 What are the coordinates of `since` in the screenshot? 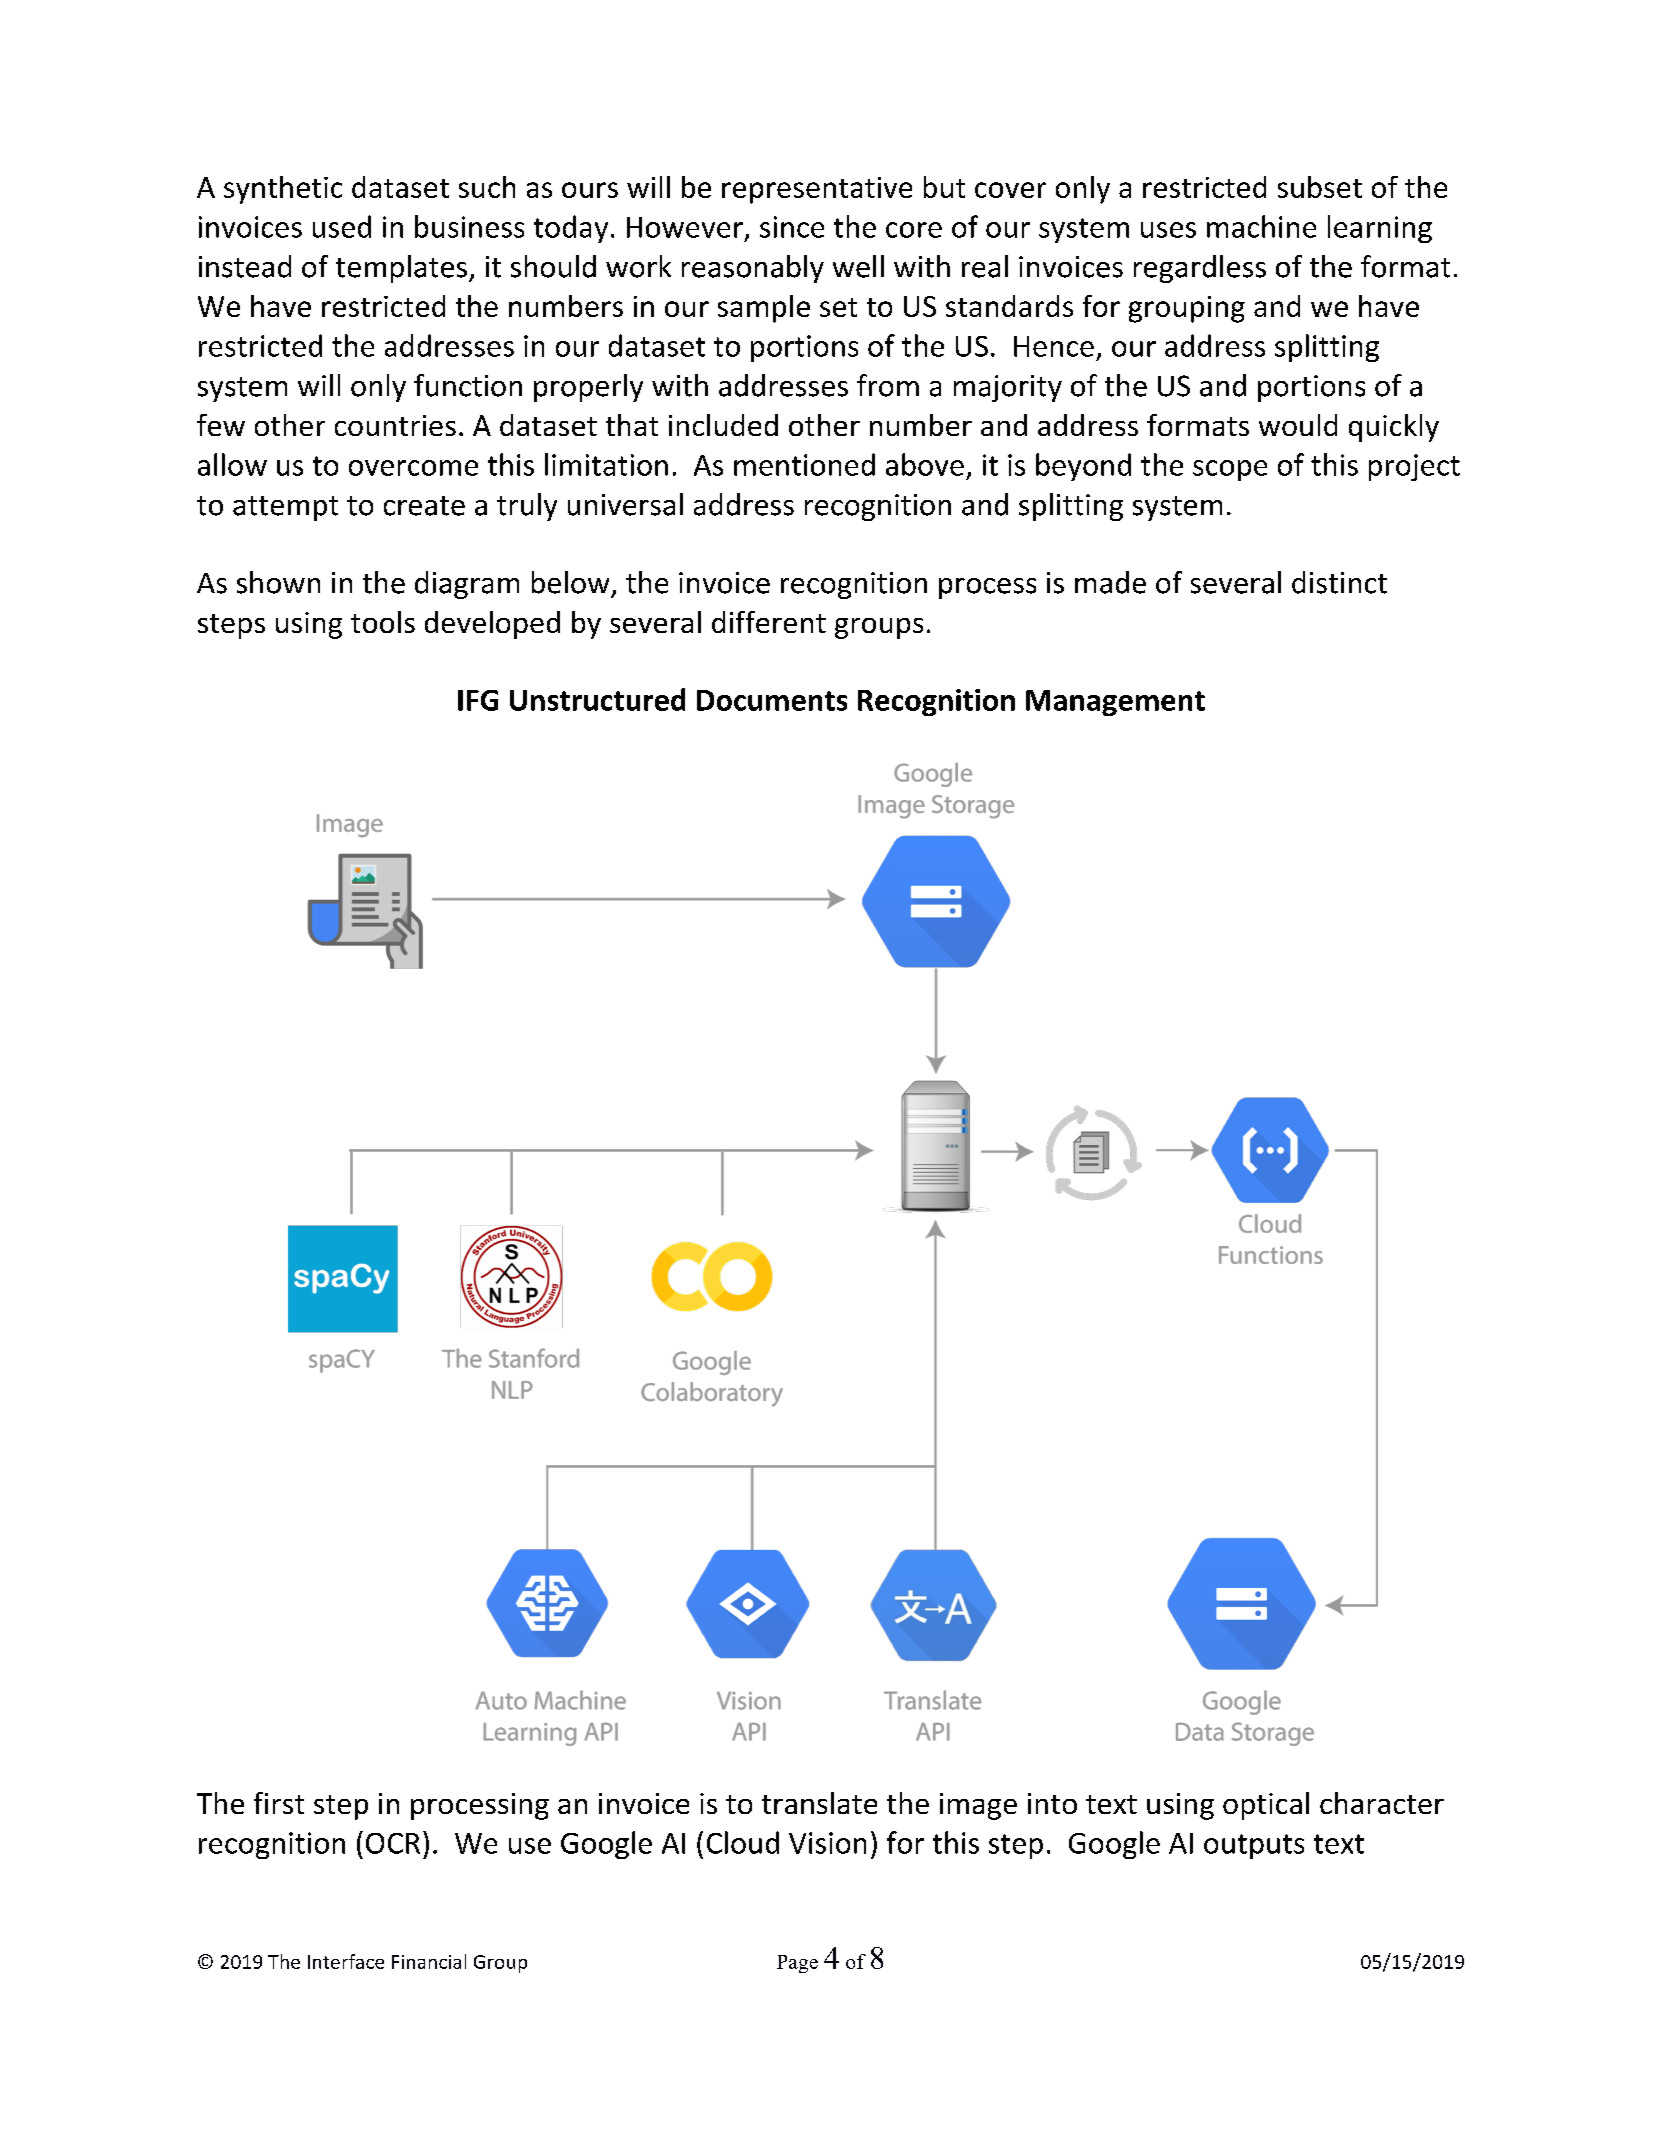 It's located at (792, 227).
